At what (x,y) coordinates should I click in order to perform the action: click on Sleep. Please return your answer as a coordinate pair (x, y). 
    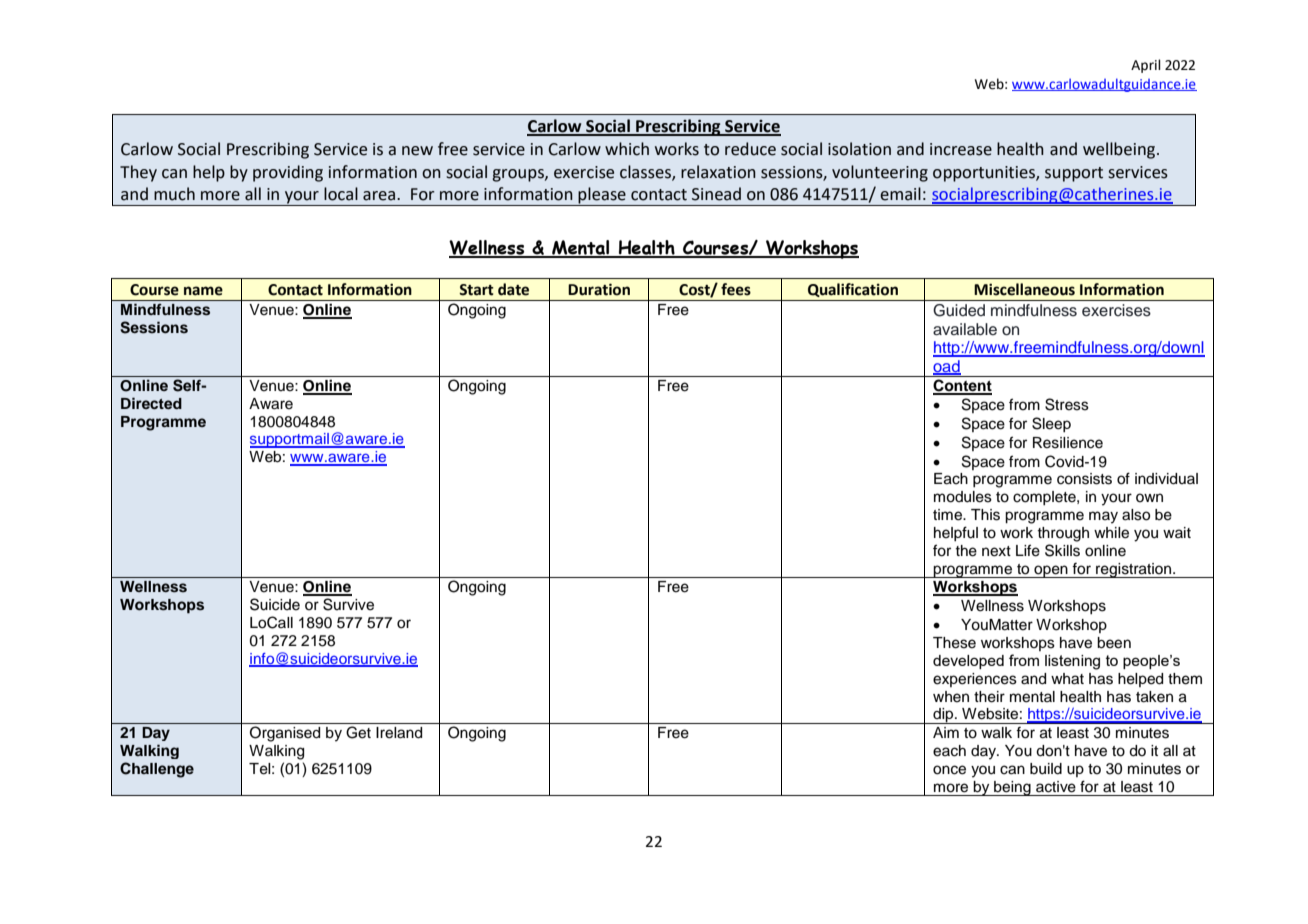
    Looking at the image, I should click on (1051, 424).
